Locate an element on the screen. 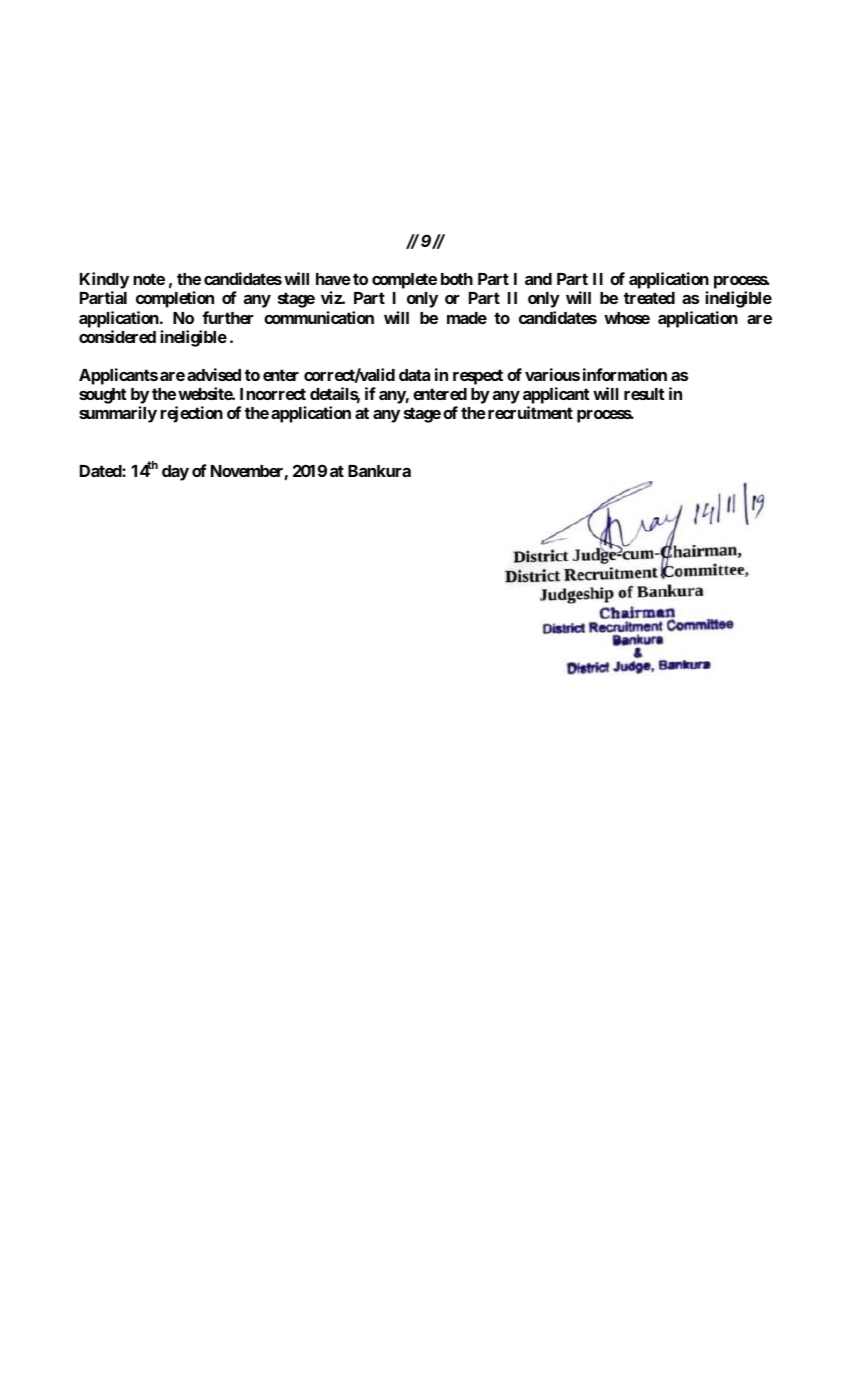 The height and width of the screenshot is (1400, 849). information is located at coordinates (625, 374).
